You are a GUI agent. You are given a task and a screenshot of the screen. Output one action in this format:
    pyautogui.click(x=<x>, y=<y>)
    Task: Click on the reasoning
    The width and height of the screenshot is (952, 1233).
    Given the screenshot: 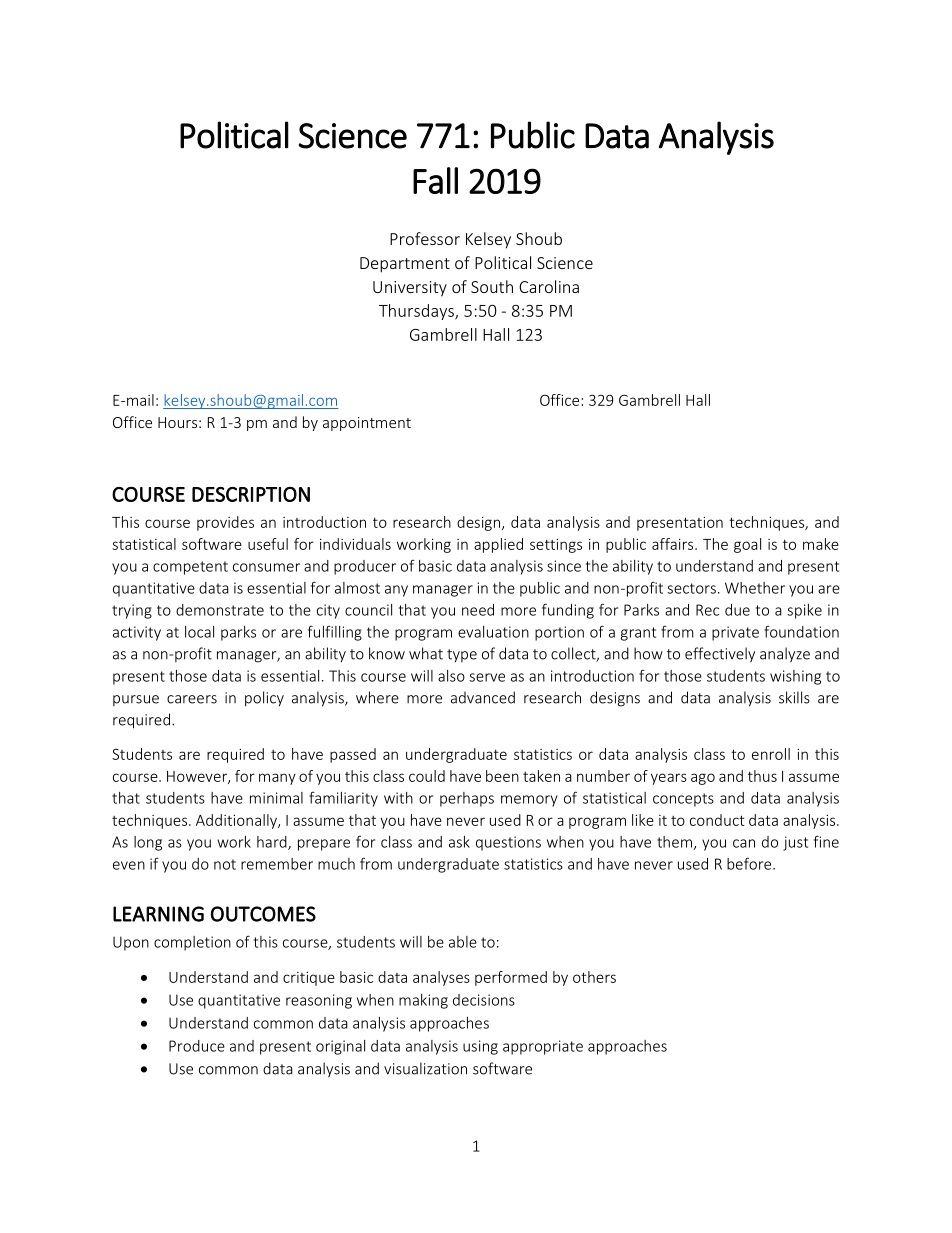 What is the action you would take?
    pyautogui.click(x=319, y=1001)
